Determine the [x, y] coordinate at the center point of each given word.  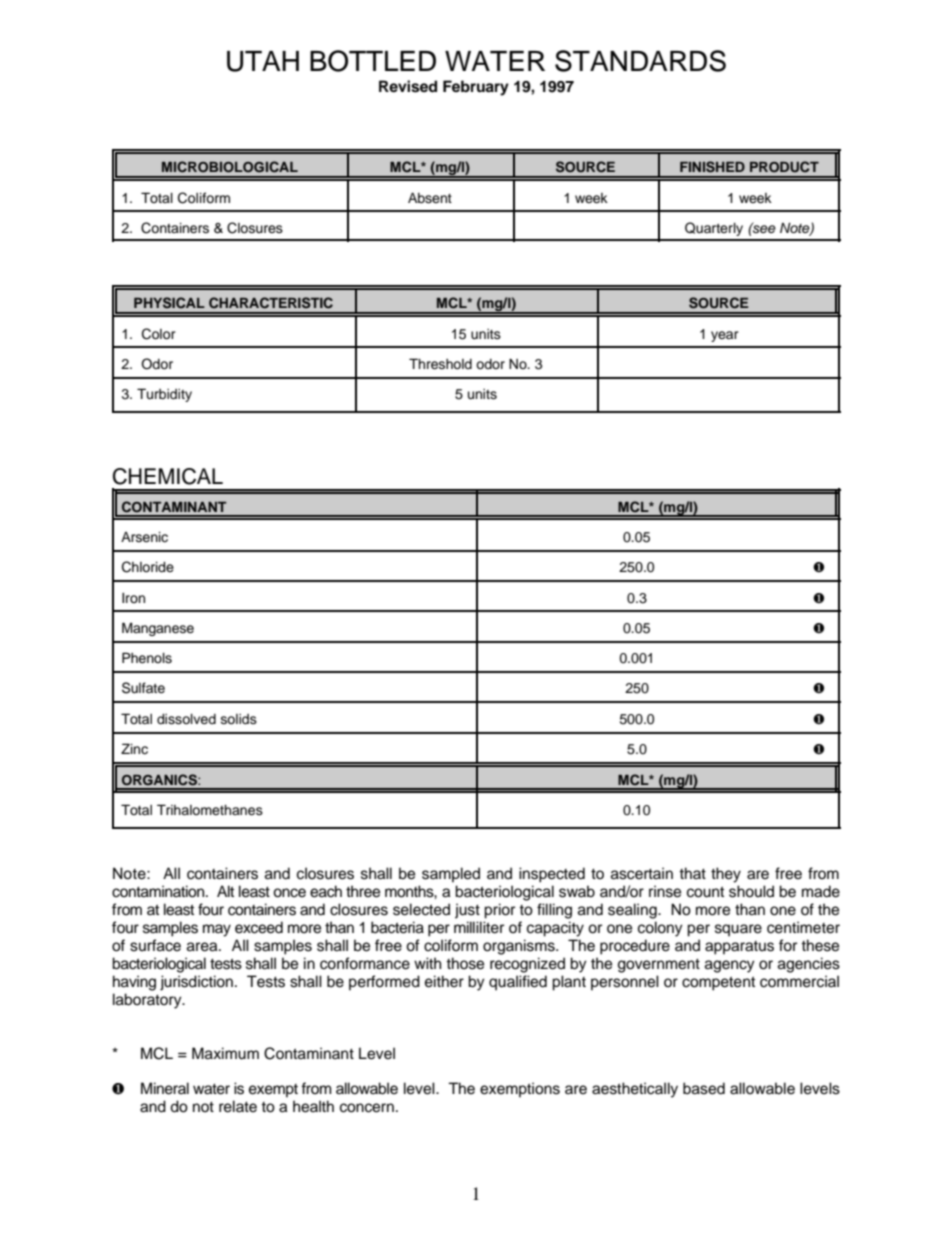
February [476, 88]
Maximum [225, 1053]
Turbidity [164, 395]
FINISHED [712, 167]
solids [239, 719]
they [726, 875]
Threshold [440, 364]
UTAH [263, 61]
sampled [451, 875]
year [725, 336]
